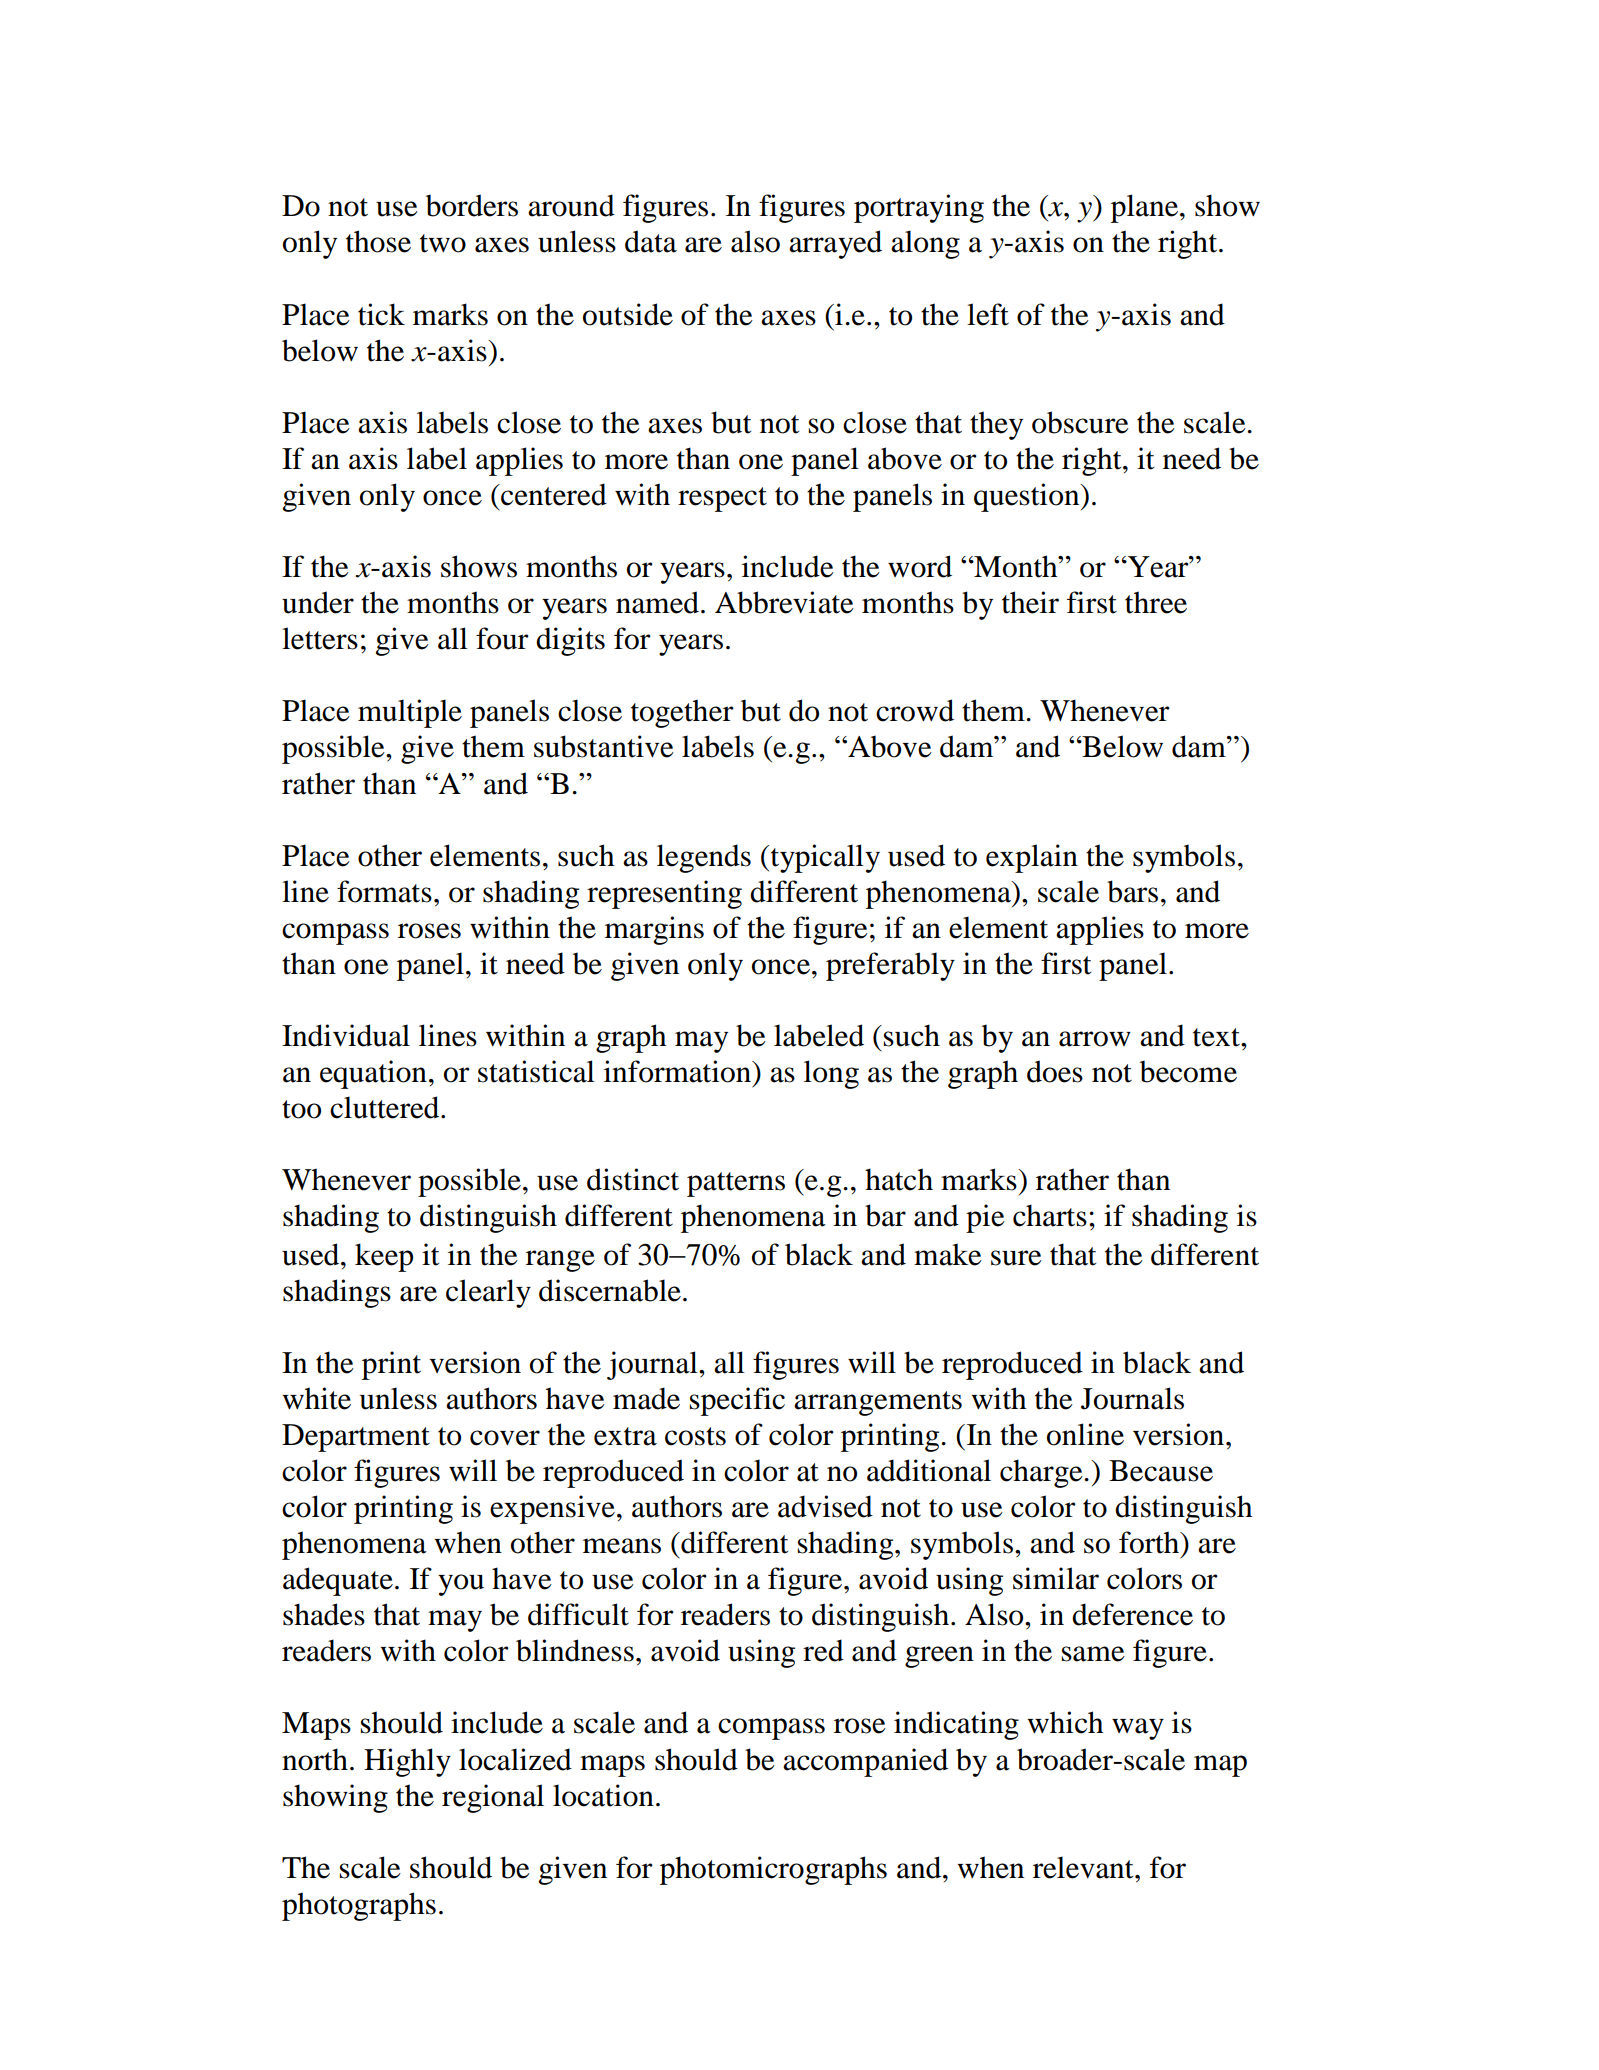  Describe the element at coordinates (835, 244) in the page. I see `arrayed` at that location.
